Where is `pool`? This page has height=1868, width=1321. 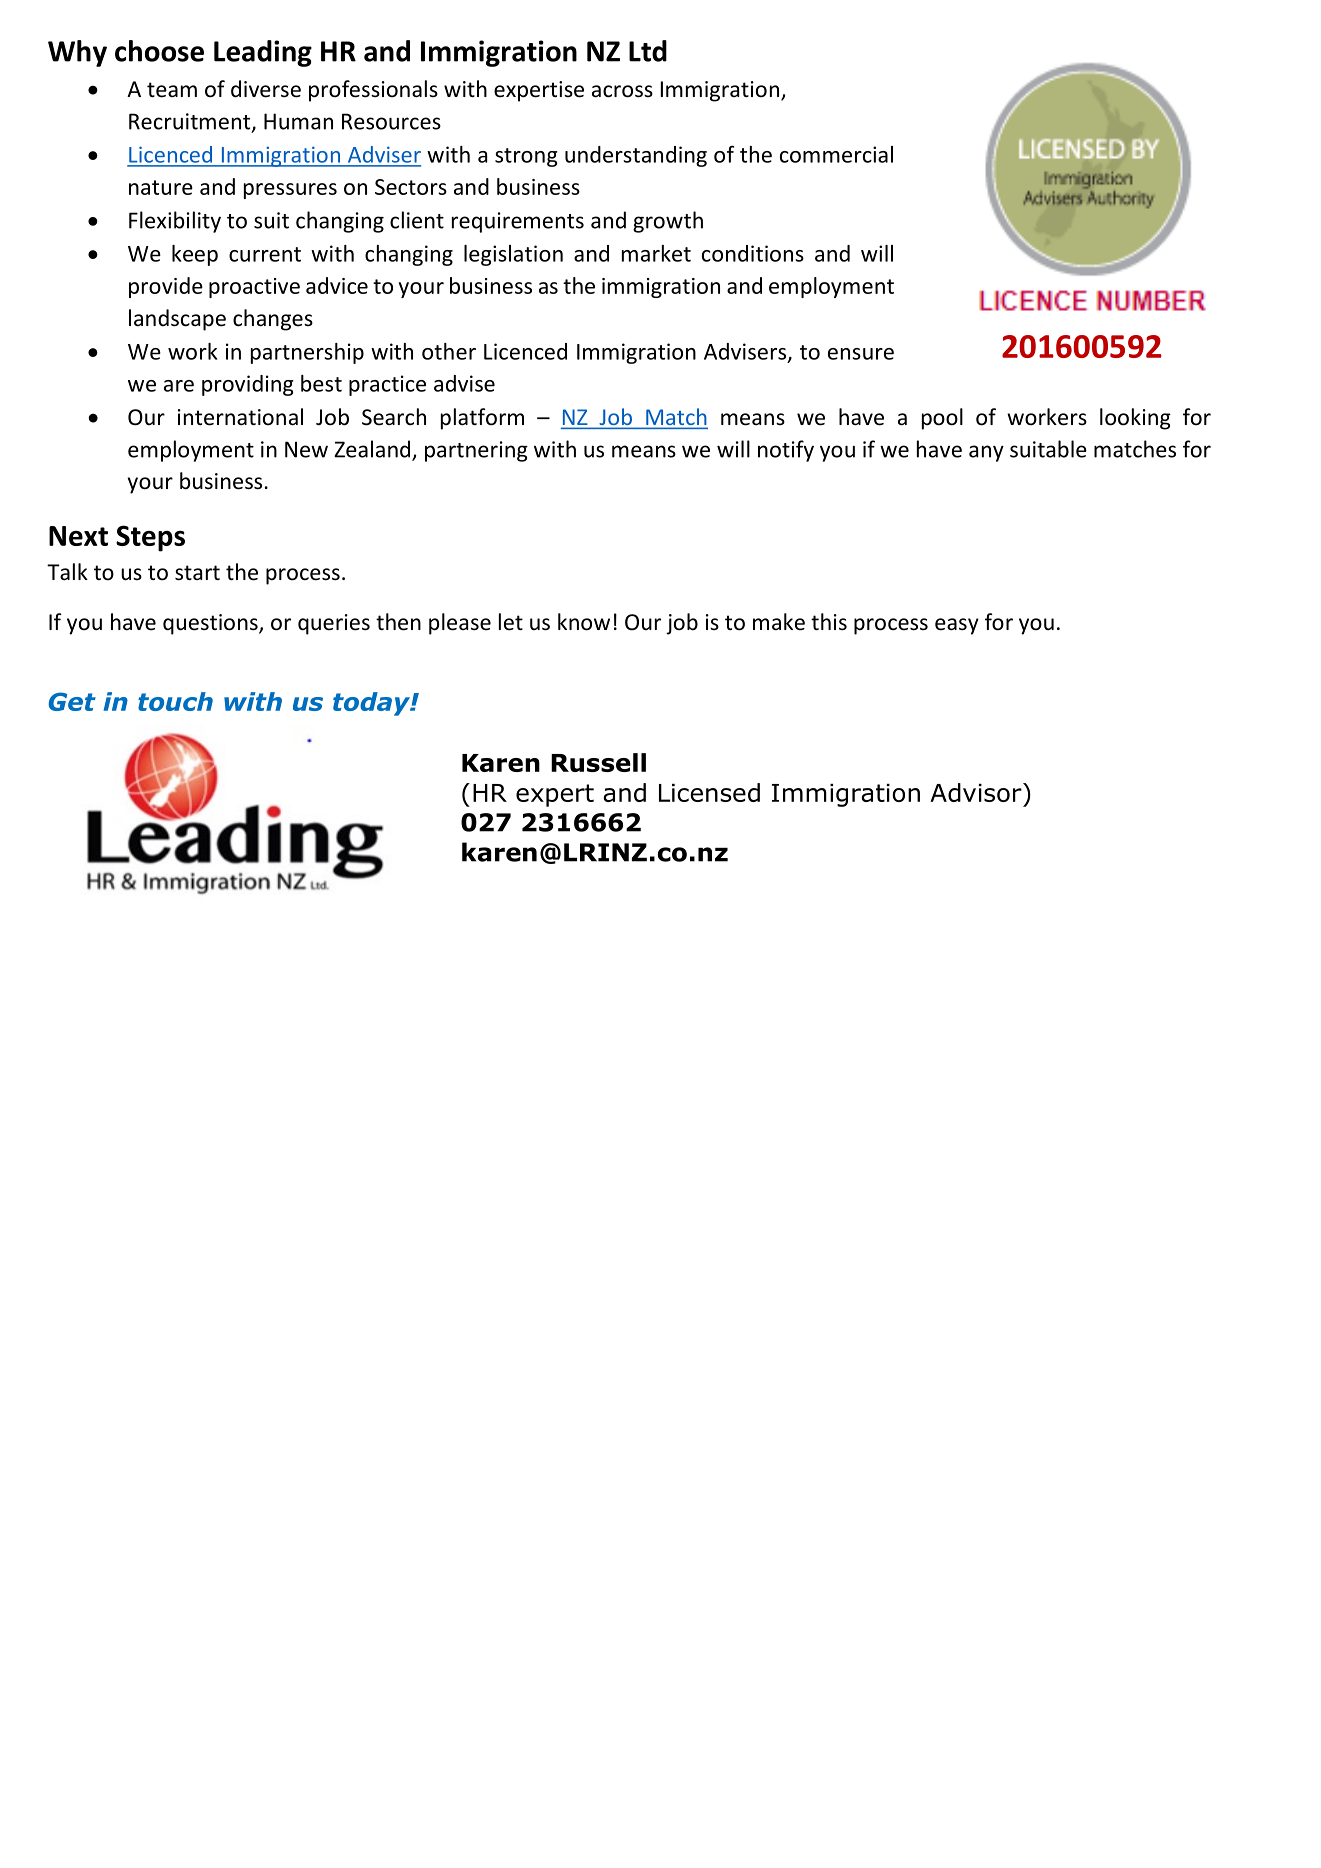
pool is located at coordinates (942, 419).
